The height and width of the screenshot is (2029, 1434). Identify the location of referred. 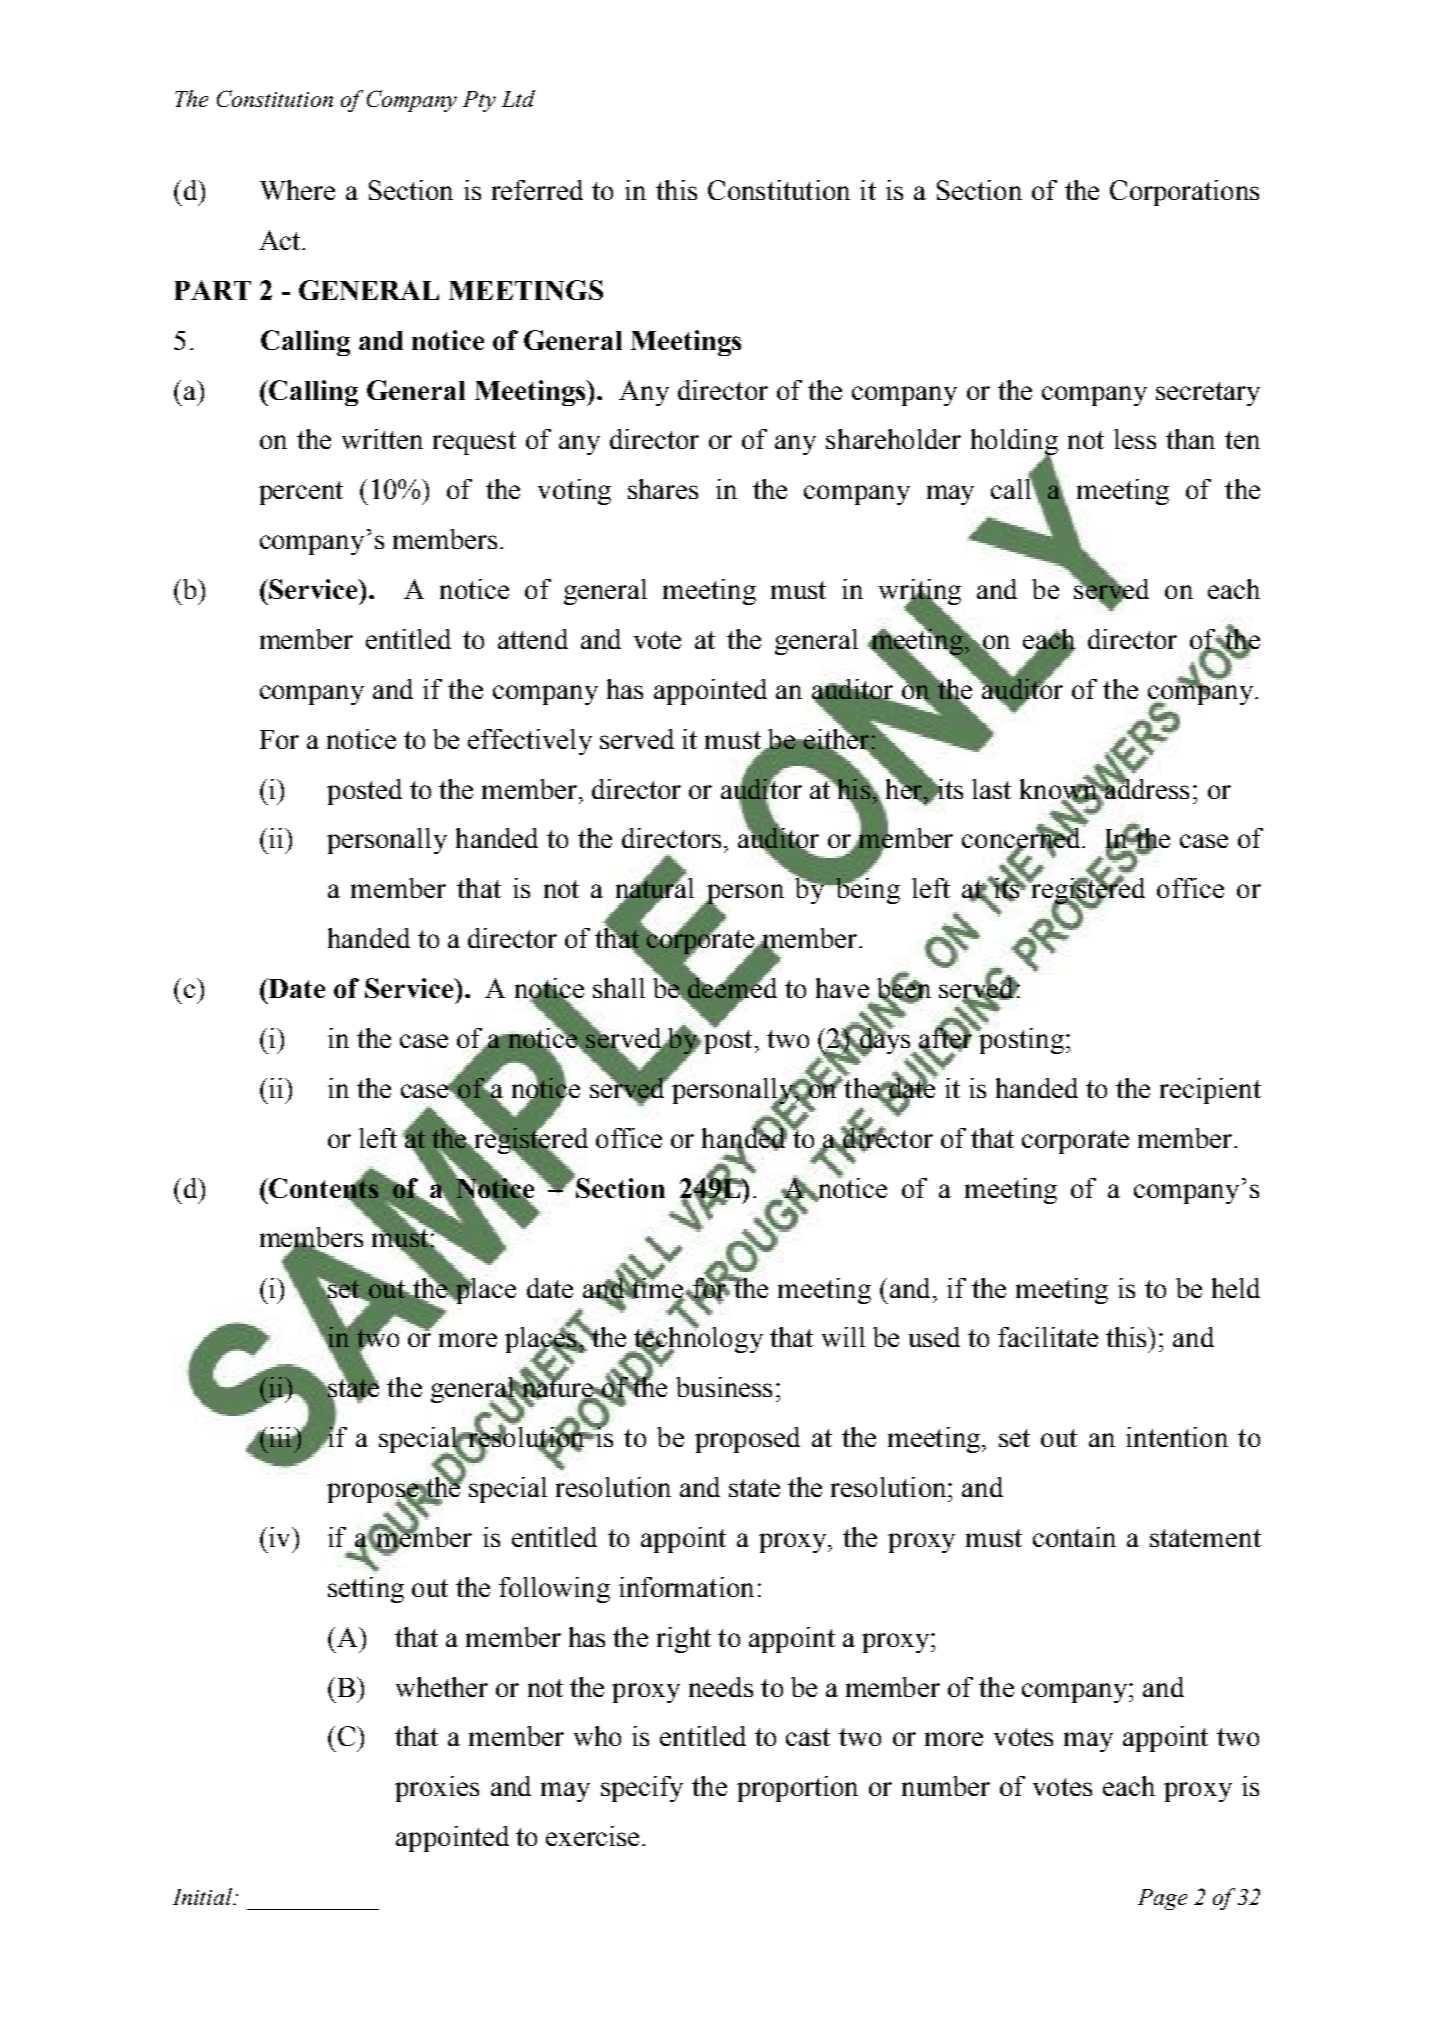
(537, 190).
